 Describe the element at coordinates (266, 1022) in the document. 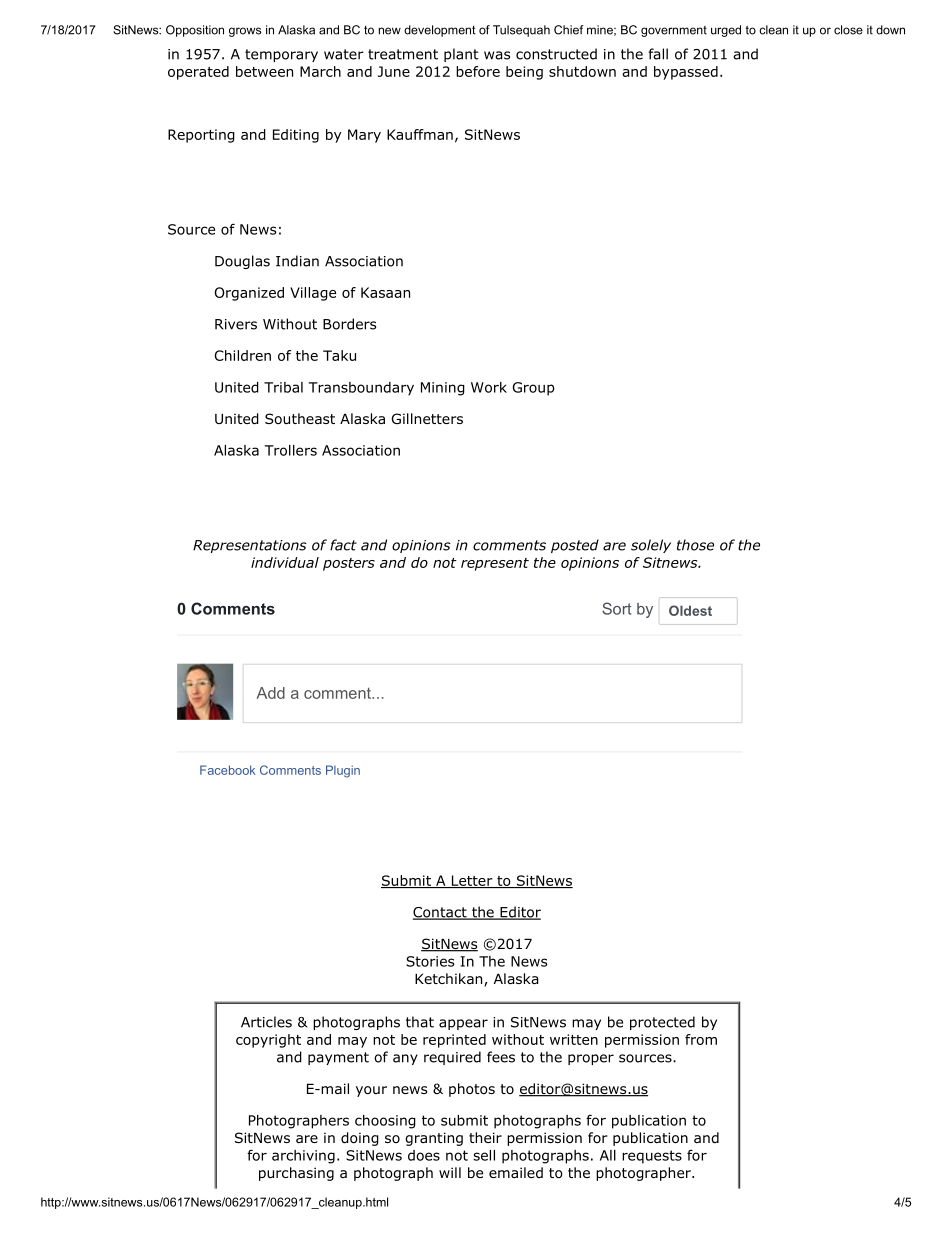

I see `Articles` at that location.
